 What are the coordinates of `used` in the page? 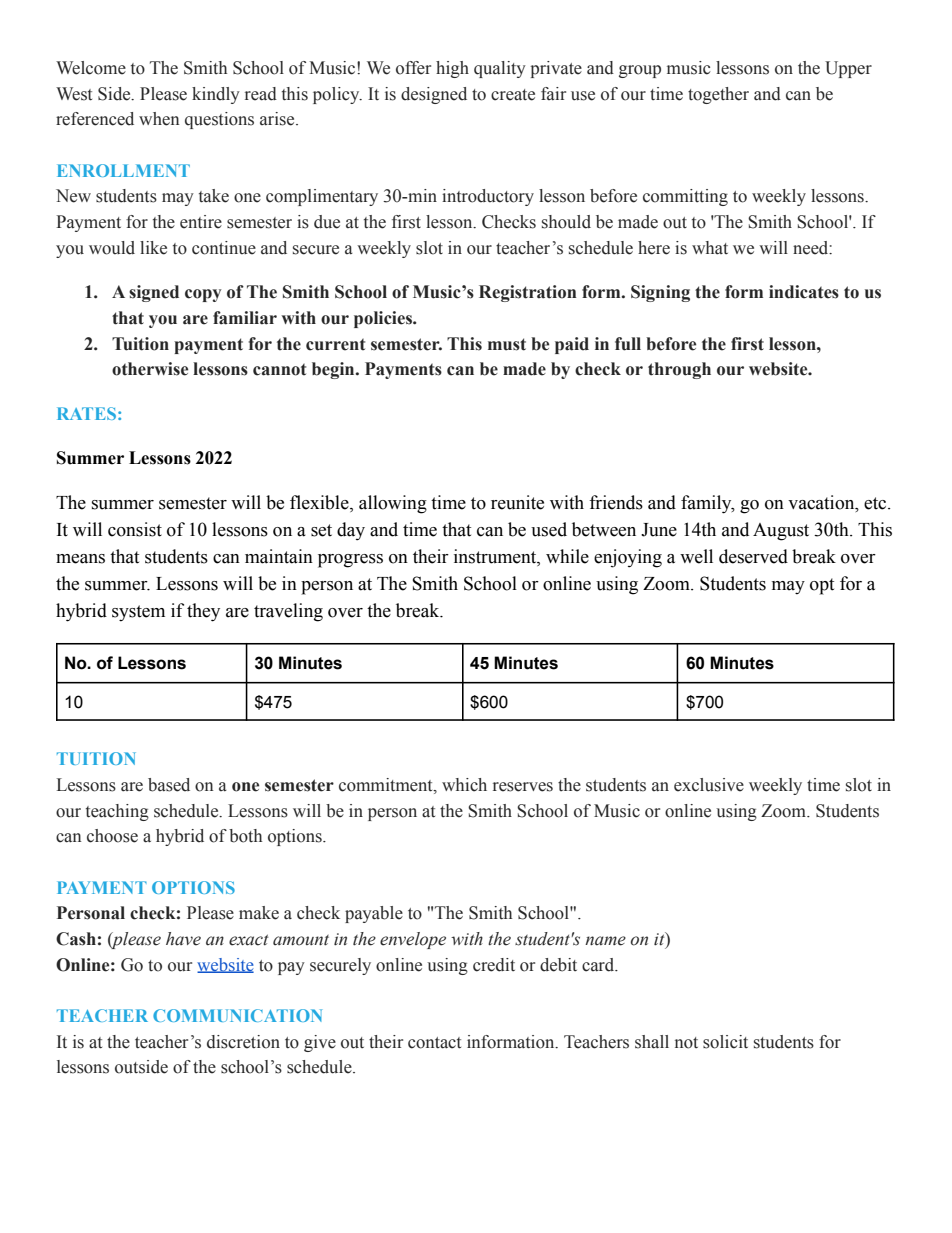 It's located at (549, 529).
